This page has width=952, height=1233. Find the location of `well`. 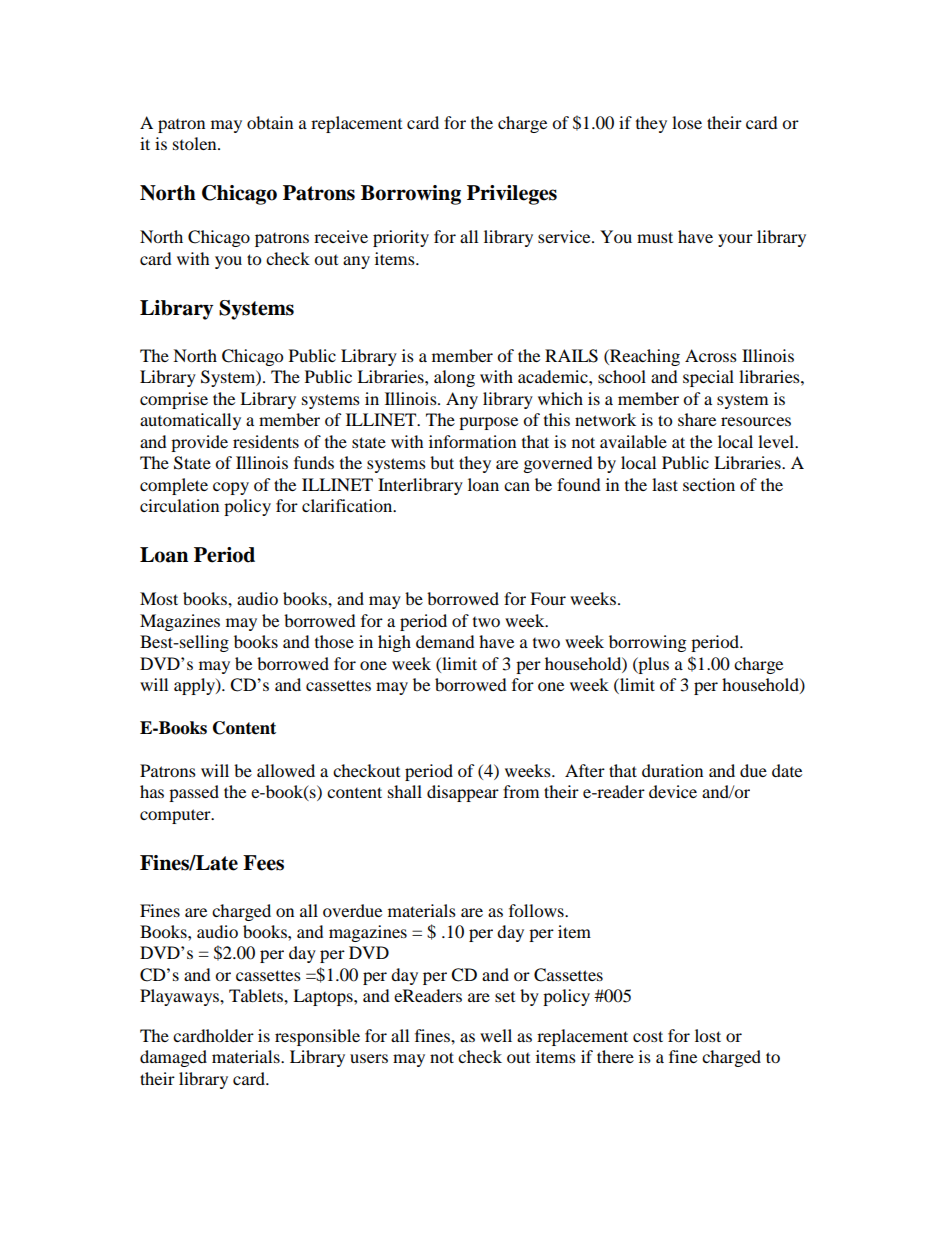

well is located at coordinates (496, 1035).
